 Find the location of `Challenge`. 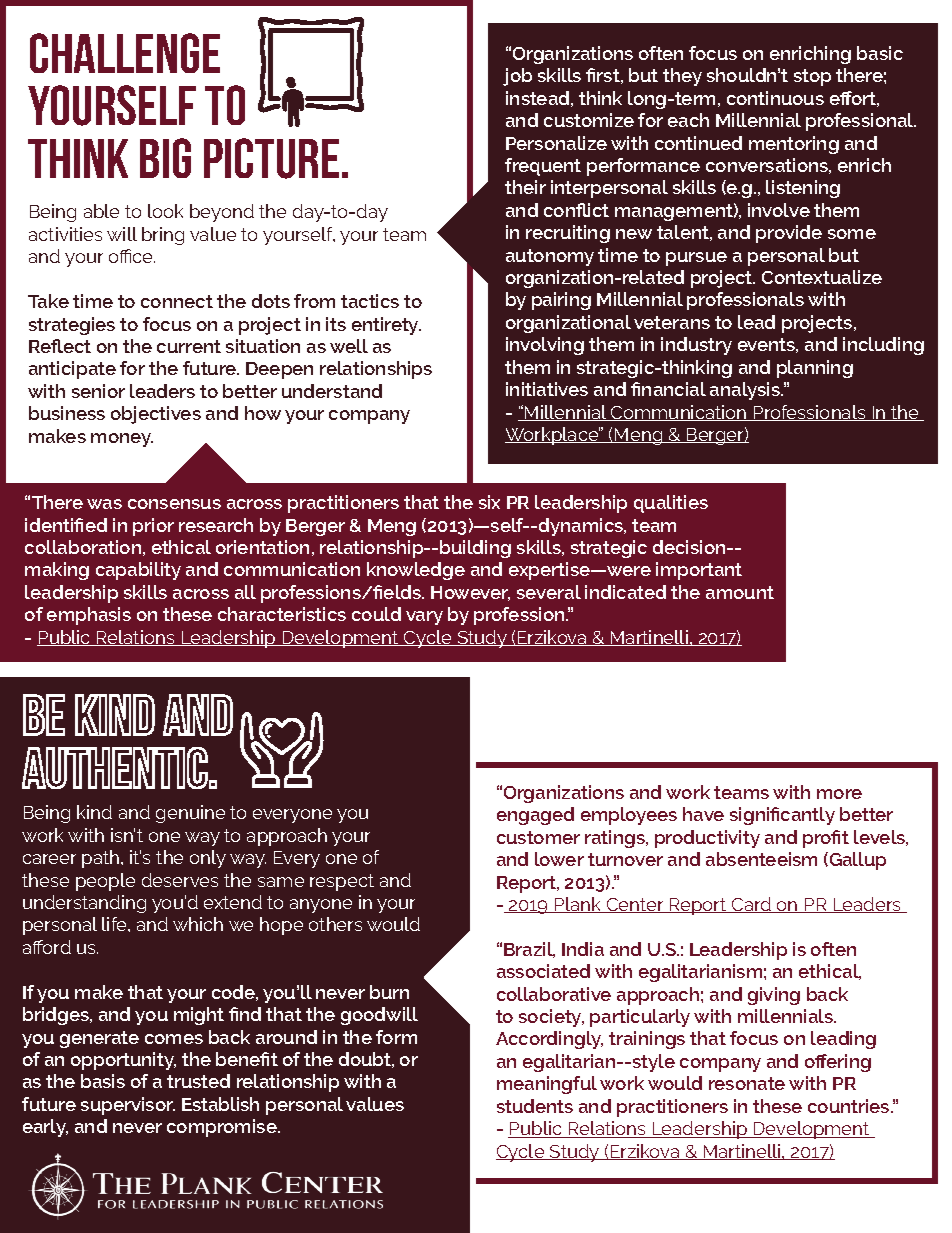

Challenge is located at coordinates (125, 53).
